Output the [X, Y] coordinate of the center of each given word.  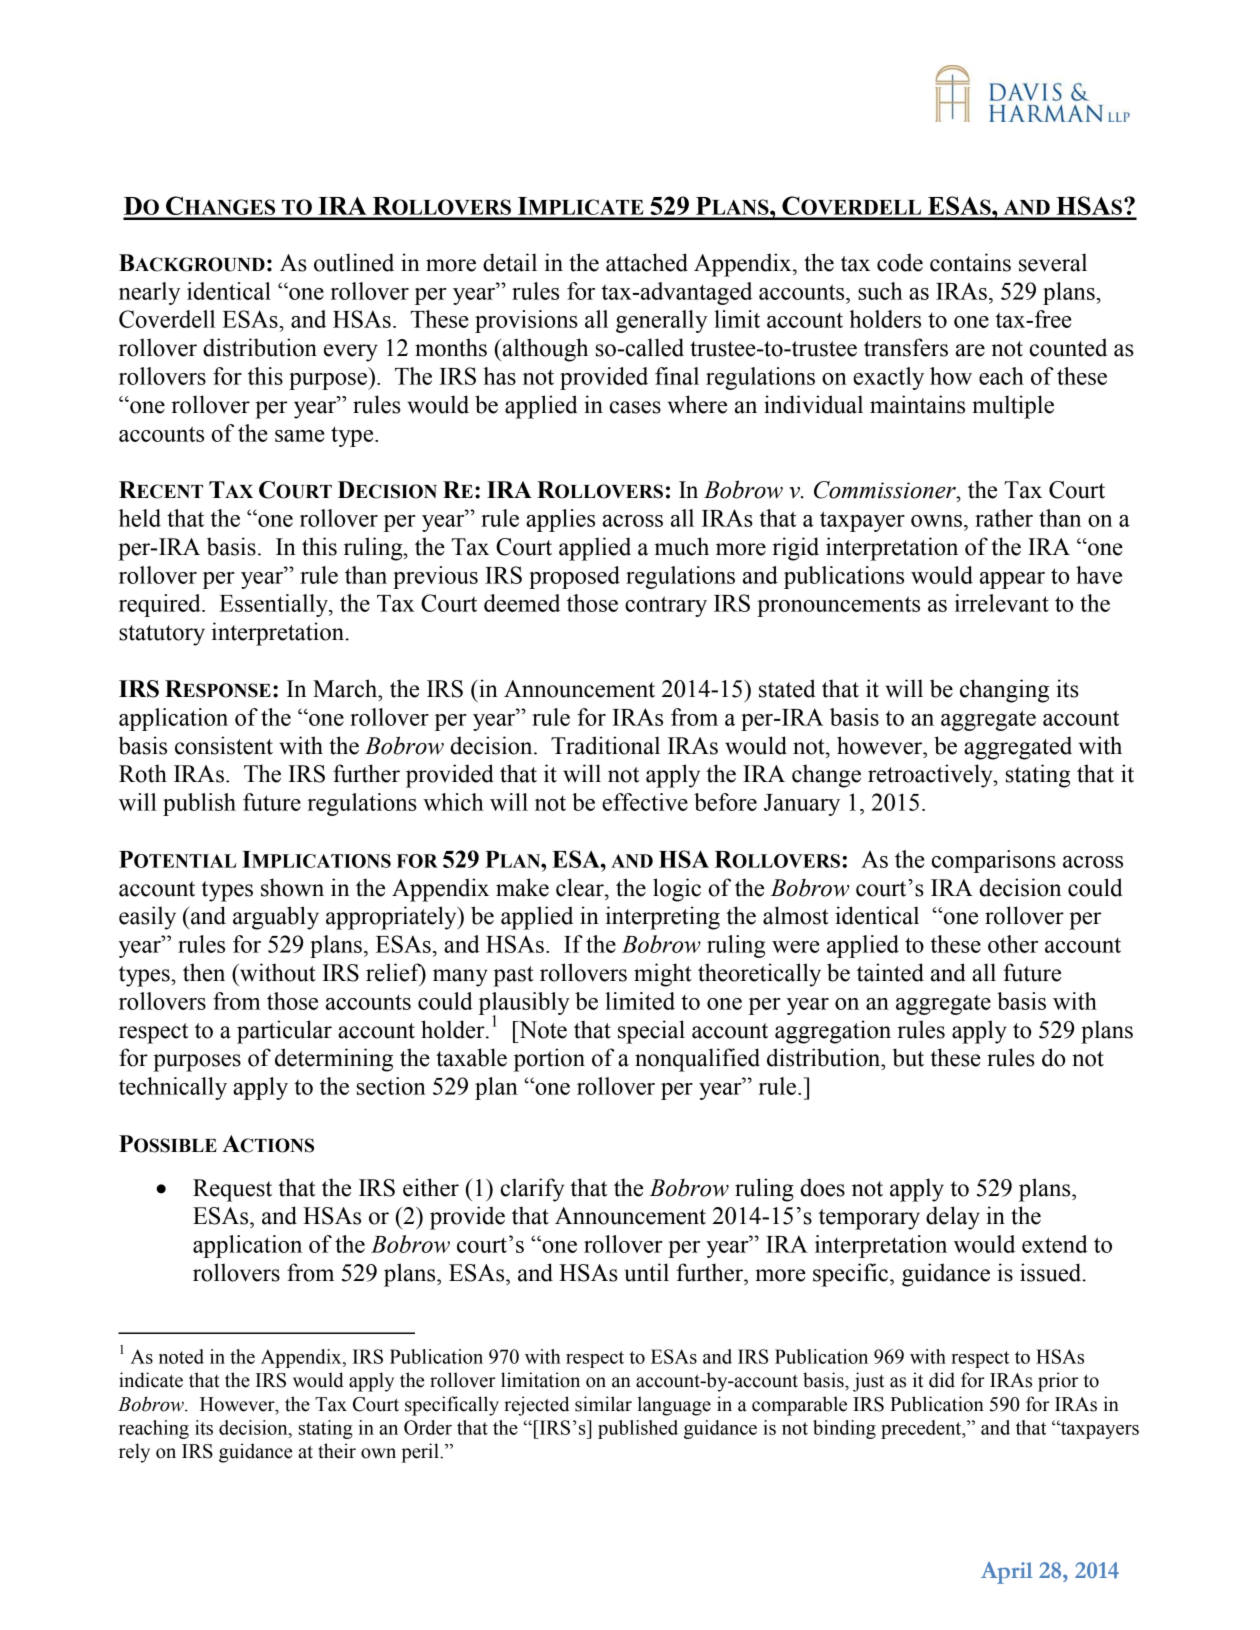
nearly [149, 293]
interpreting [663, 918]
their [337, 1451]
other [1013, 944]
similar [603, 1404]
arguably [276, 918]
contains [970, 262]
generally [661, 321]
